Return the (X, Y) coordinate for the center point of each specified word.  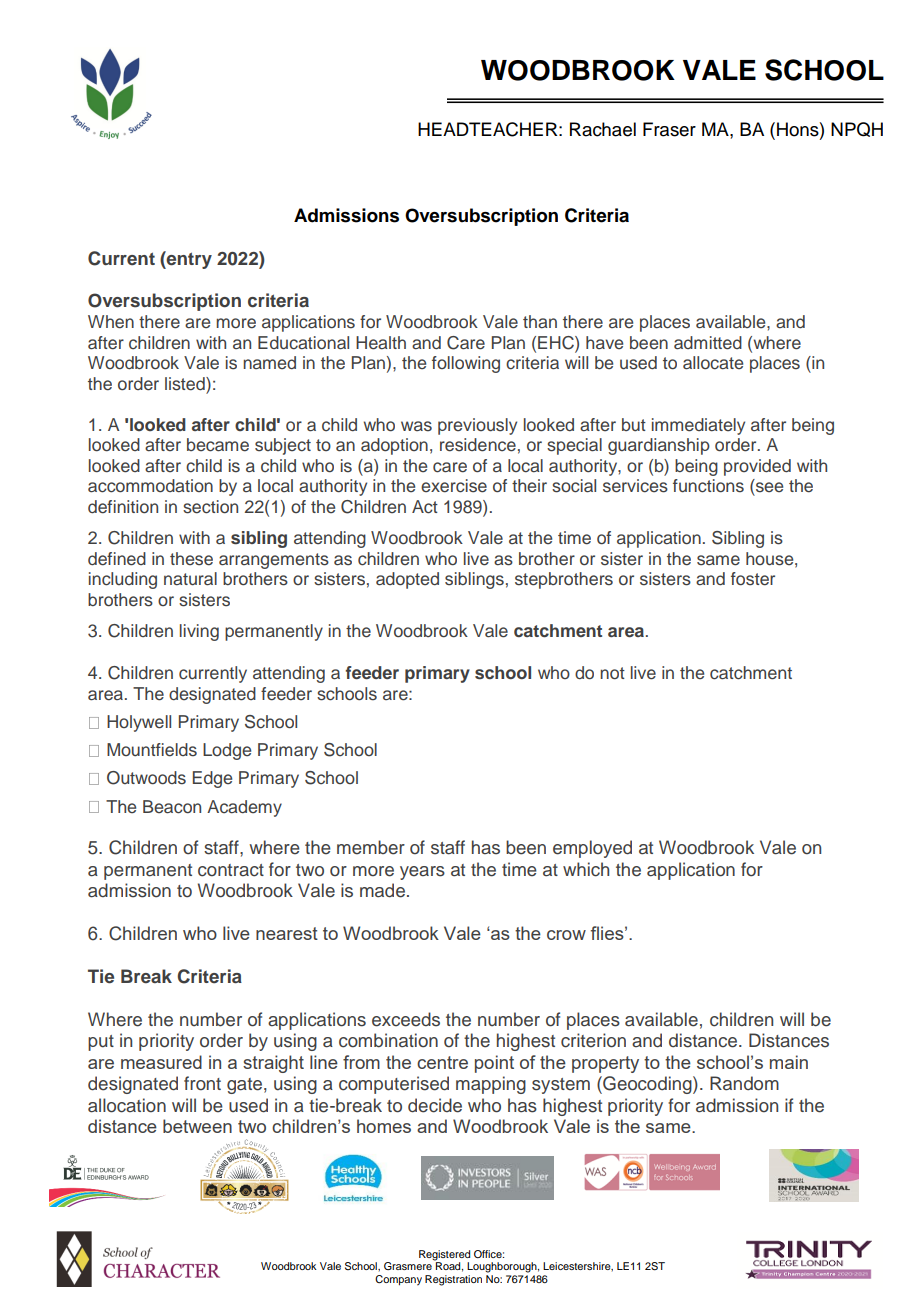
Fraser (669, 129)
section (210, 507)
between (197, 1126)
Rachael (603, 129)
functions (708, 486)
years (422, 873)
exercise (454, 486)
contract (231, 870)
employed (592, 849)
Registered (444, 1256)
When (111, 322)
